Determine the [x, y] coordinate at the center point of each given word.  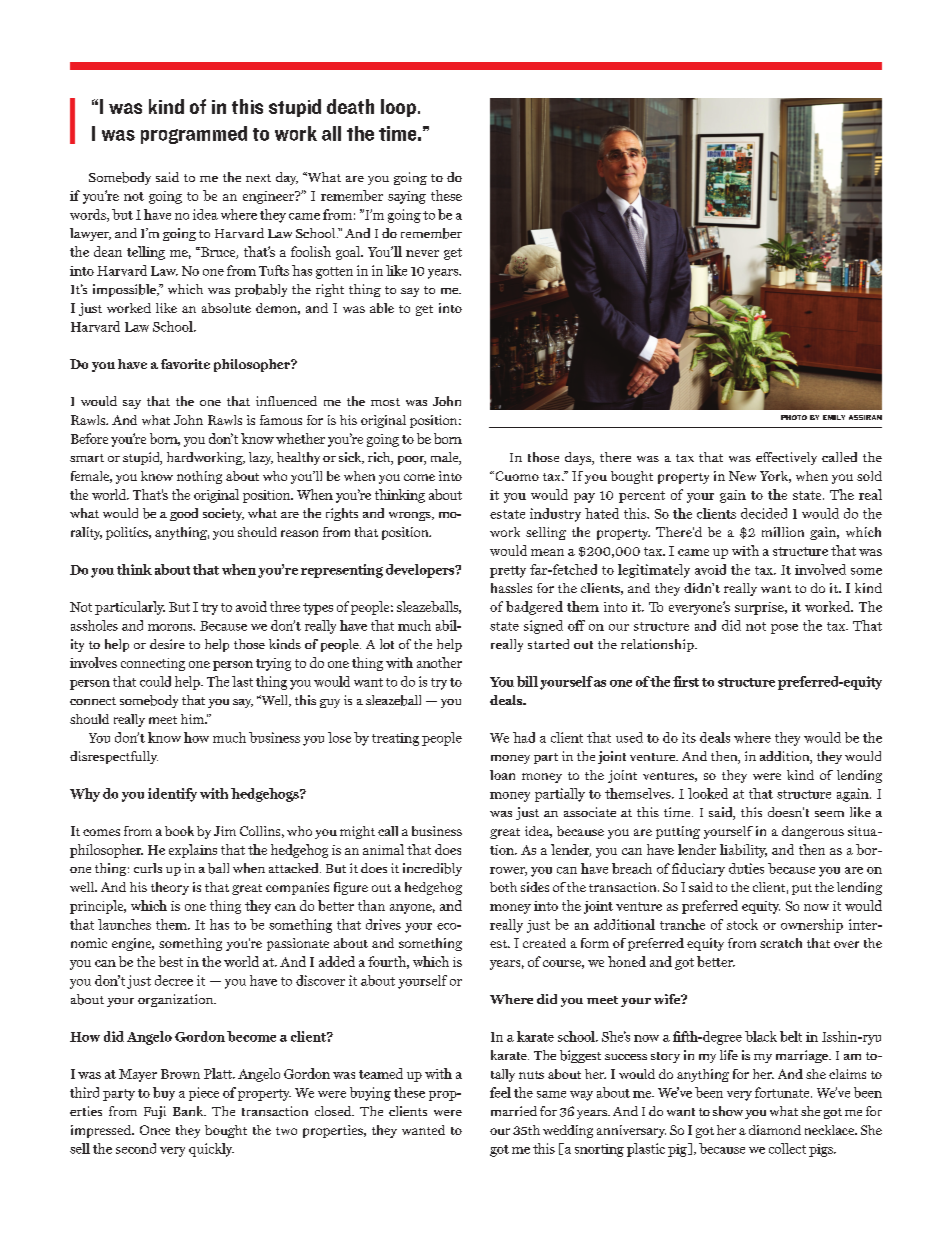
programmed [194, 135]
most [385, 402]
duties [746, 868]
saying [407, 197]
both [503, 887]
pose [784, 629]
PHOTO [794, 417]
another [439, 662]
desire [167, 644]
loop [398, 108]
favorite [185, 364]
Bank [189, 1111]
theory [170, 888]
